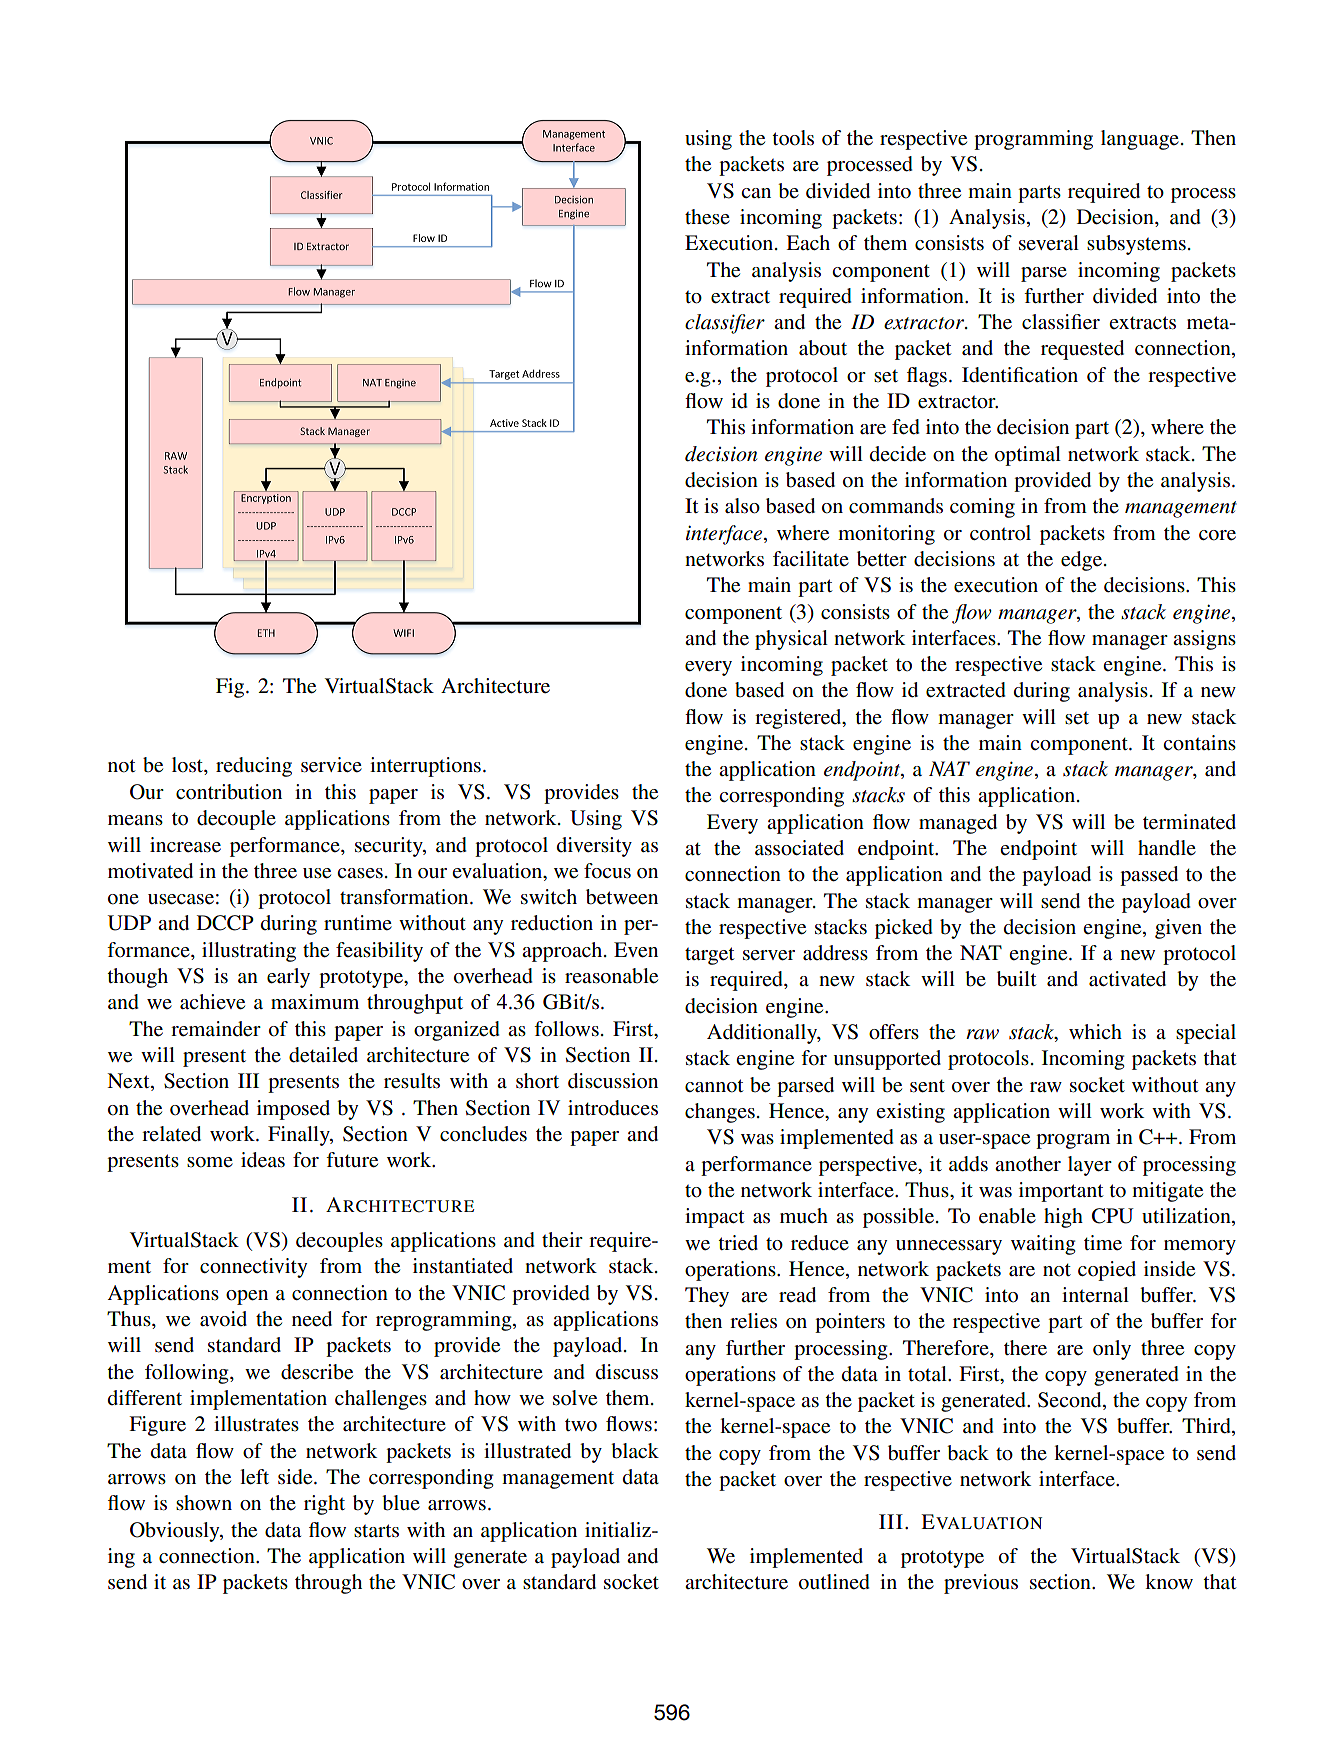 The image size is (1344, 1740). I want to click on focus, so click(607, 871).
